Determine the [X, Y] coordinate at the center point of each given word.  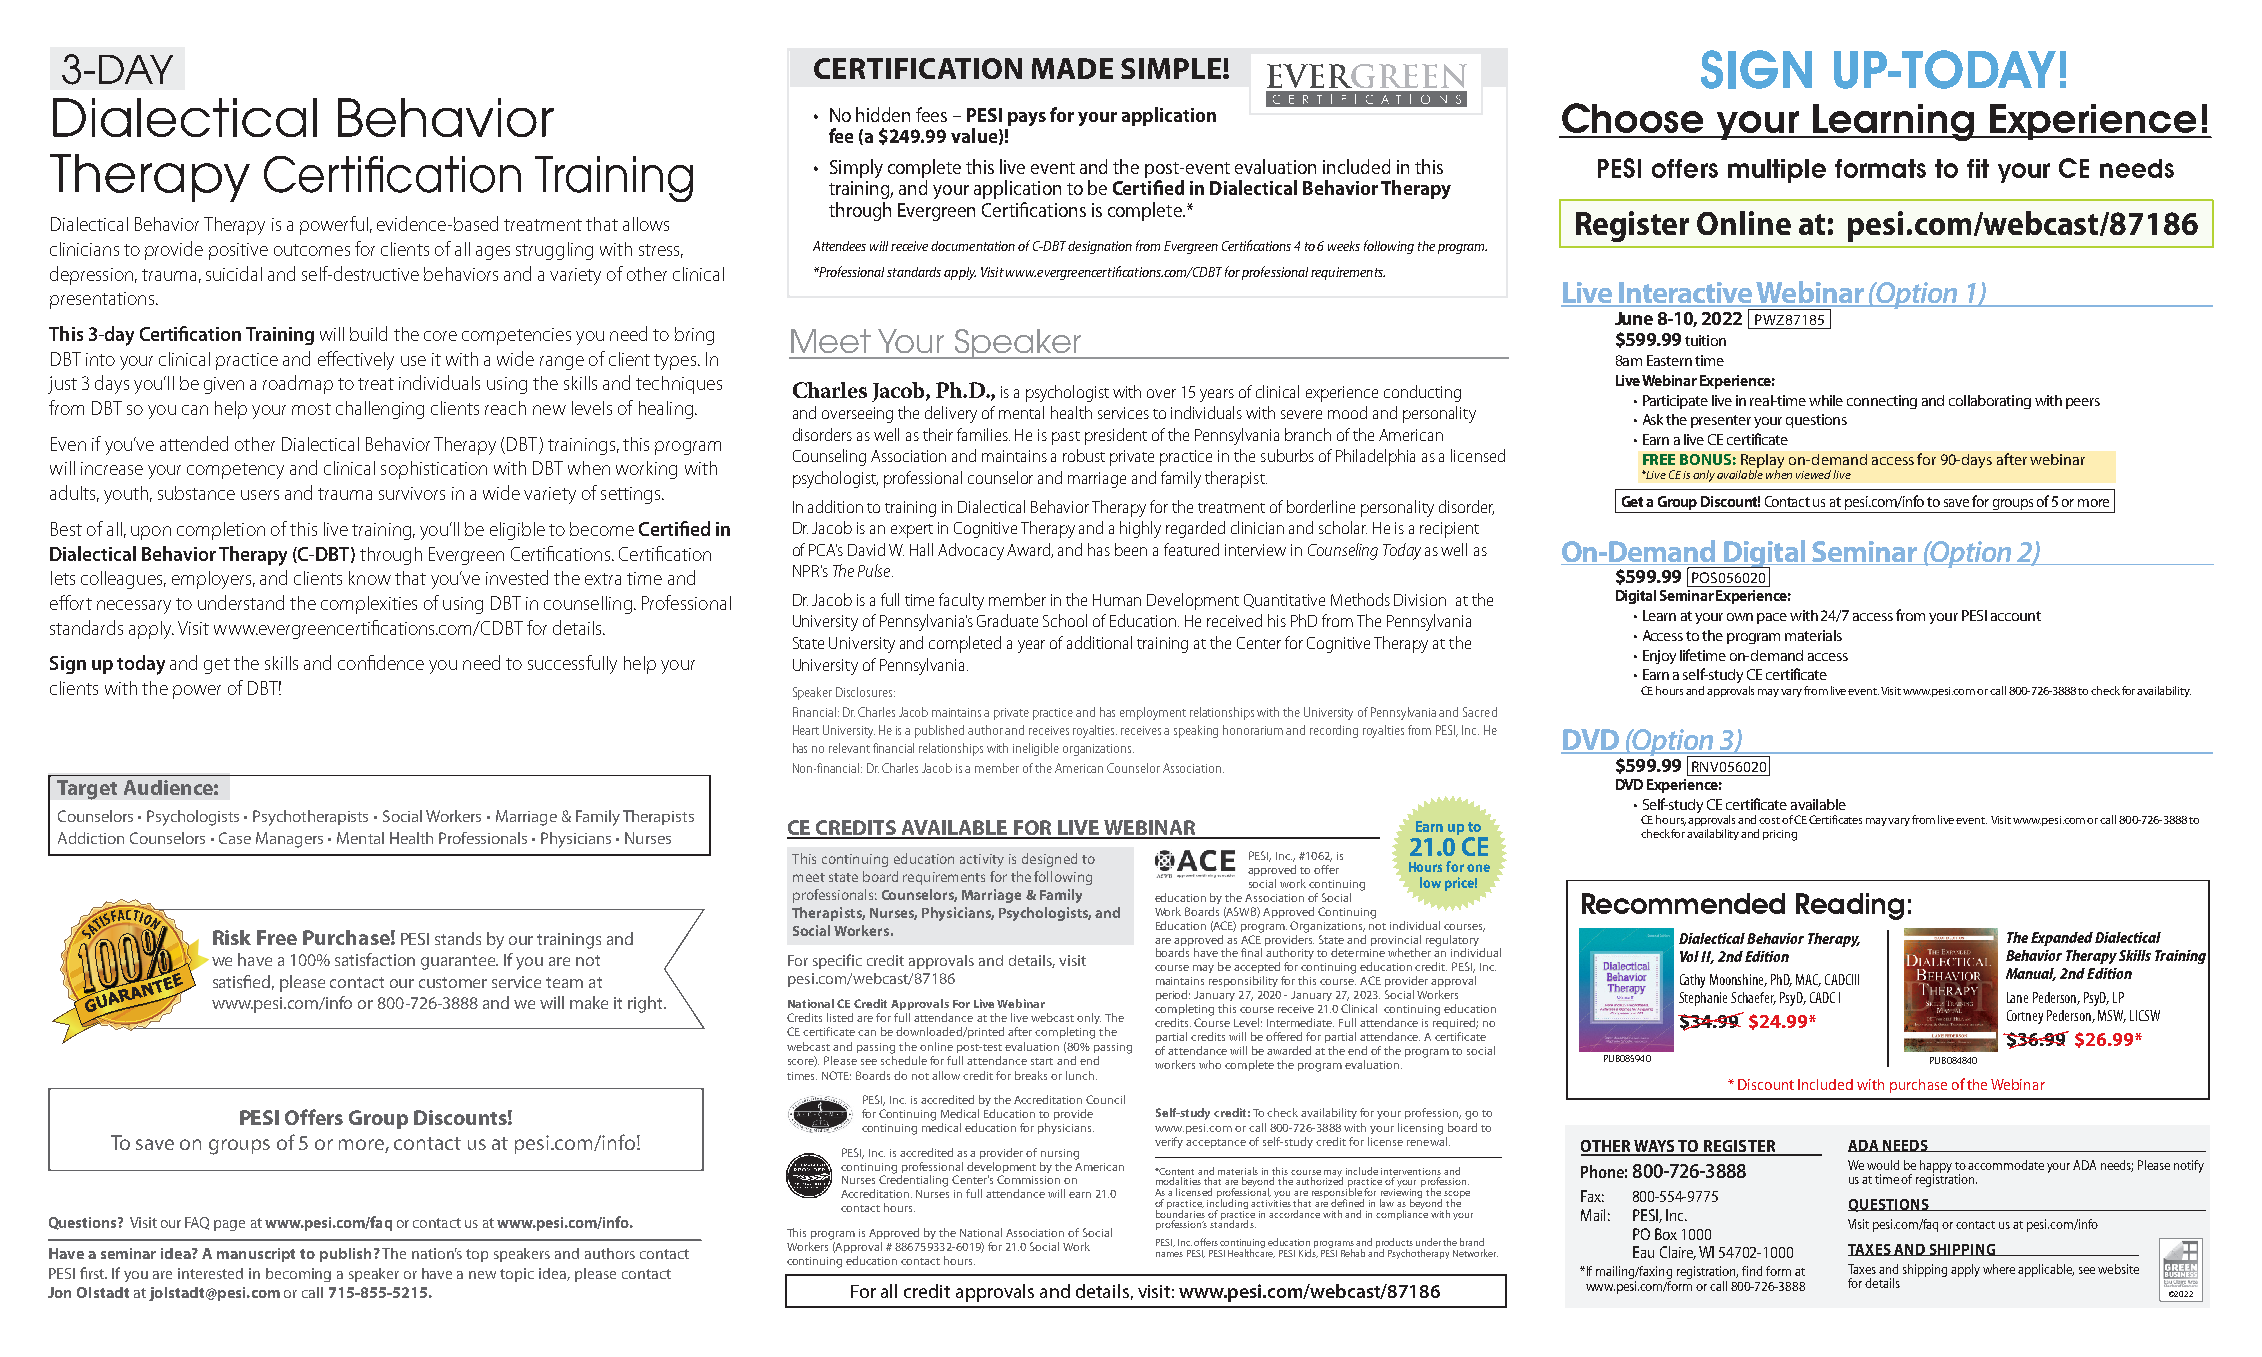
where [1999, 1269]
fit [1978, 168]
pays [1027, 119]
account [2016, 616]
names [1169, 1254]
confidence [381, 662]
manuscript [256, 1255]
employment [1153, 713]
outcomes [312, 250]
